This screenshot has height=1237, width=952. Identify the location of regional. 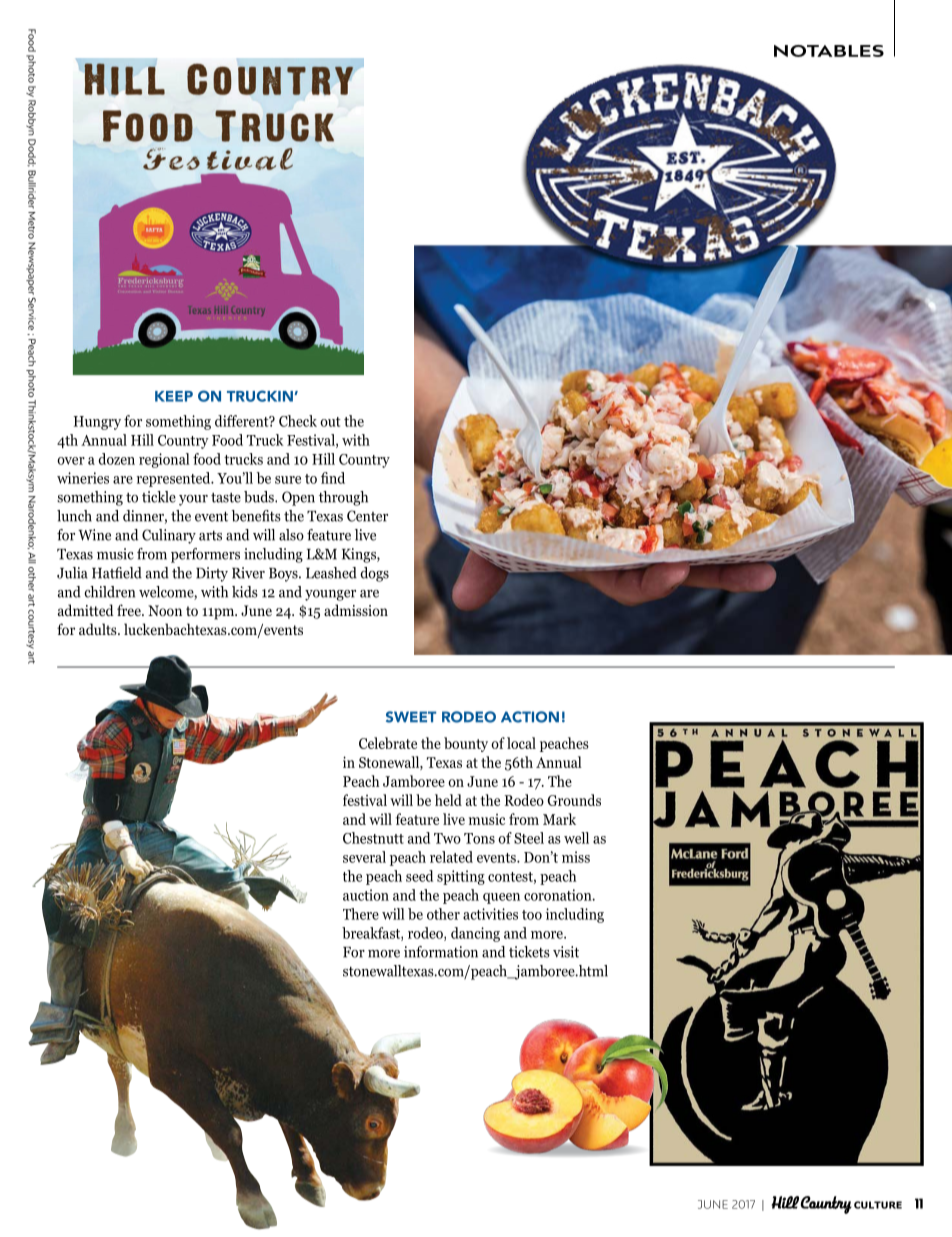
(164, 460).
